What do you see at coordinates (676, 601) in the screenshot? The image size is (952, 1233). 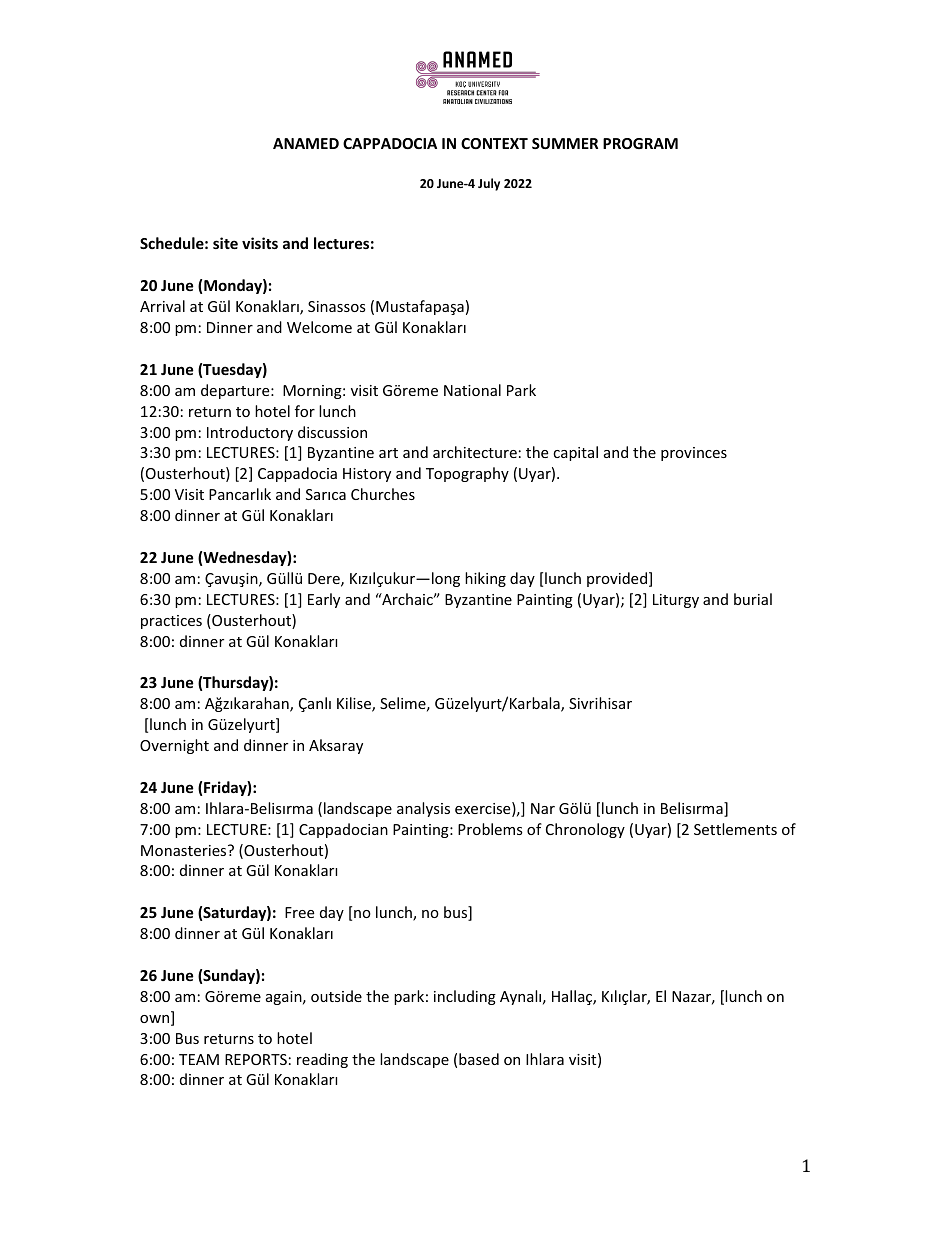 I see `Liturgy` at bounding box center [676, 601].
